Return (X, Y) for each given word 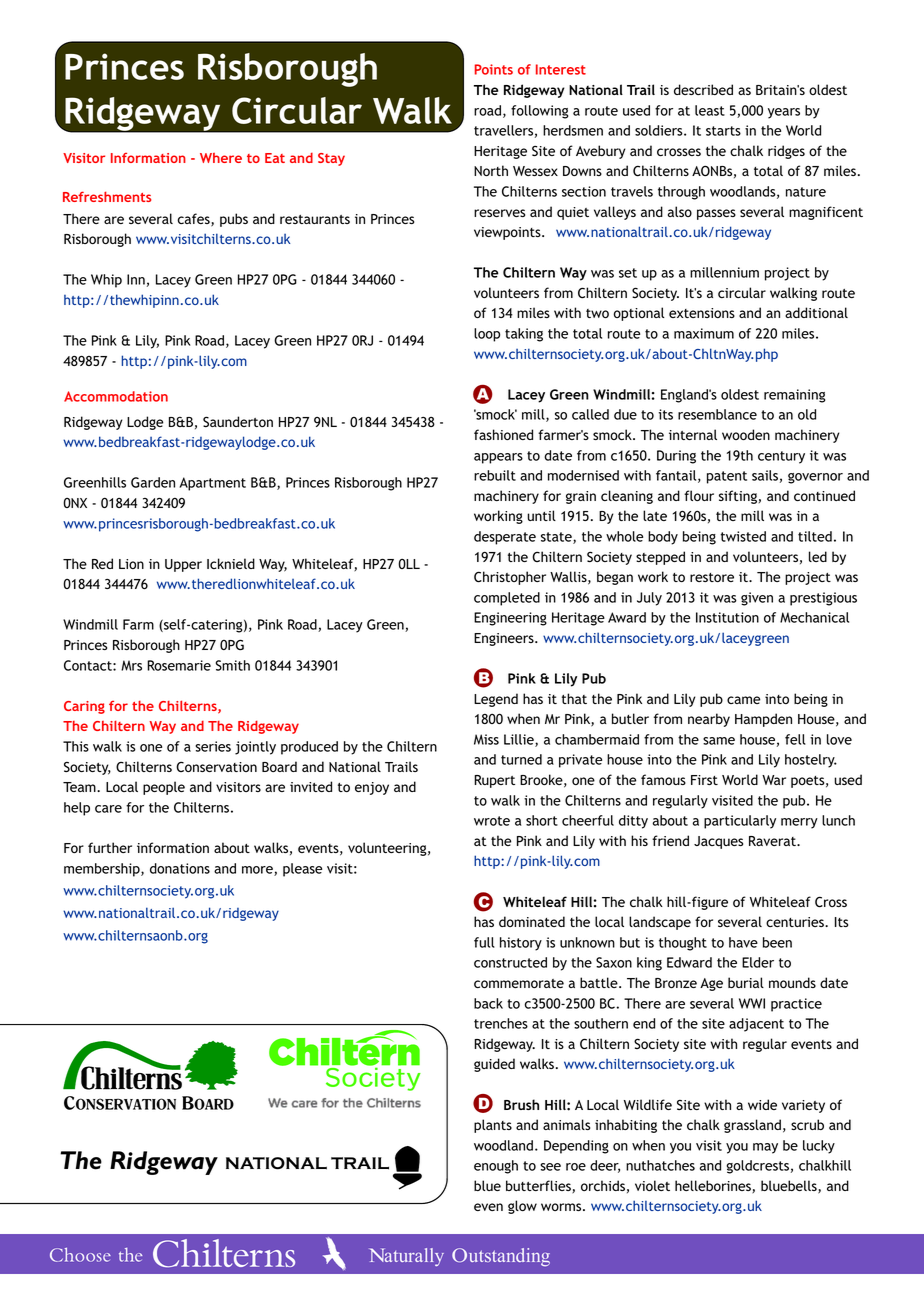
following (539, 112)
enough (496, 1167)
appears (498, 458)
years (784, 113)
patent (727, 477)
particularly (740, 822)
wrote (492, 821)
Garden (153, 482)
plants (493, 1126)
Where (221, 158)
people (164, 788)
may (765, 1148)
